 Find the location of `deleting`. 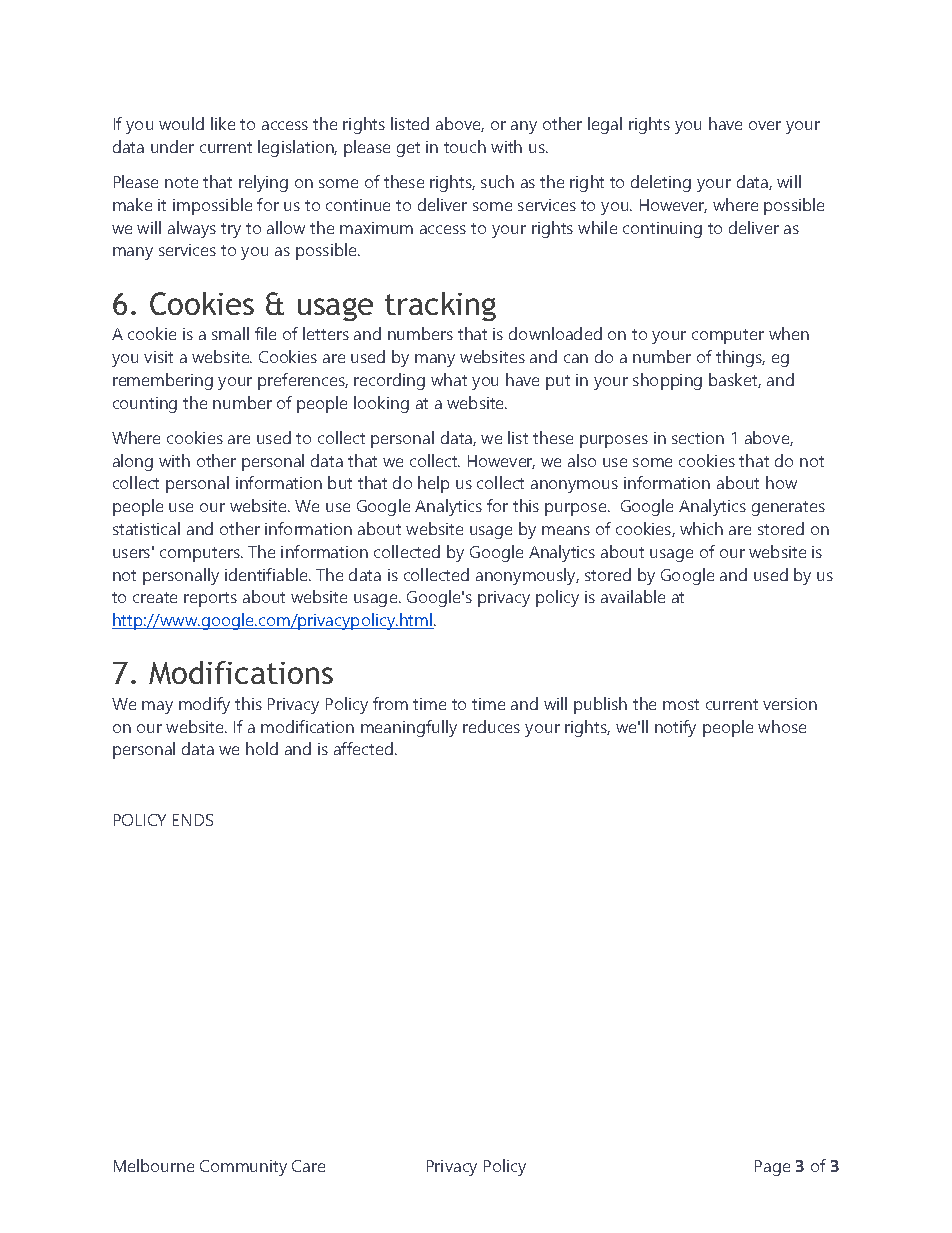

deleting is located at coordinates (661, 183).
